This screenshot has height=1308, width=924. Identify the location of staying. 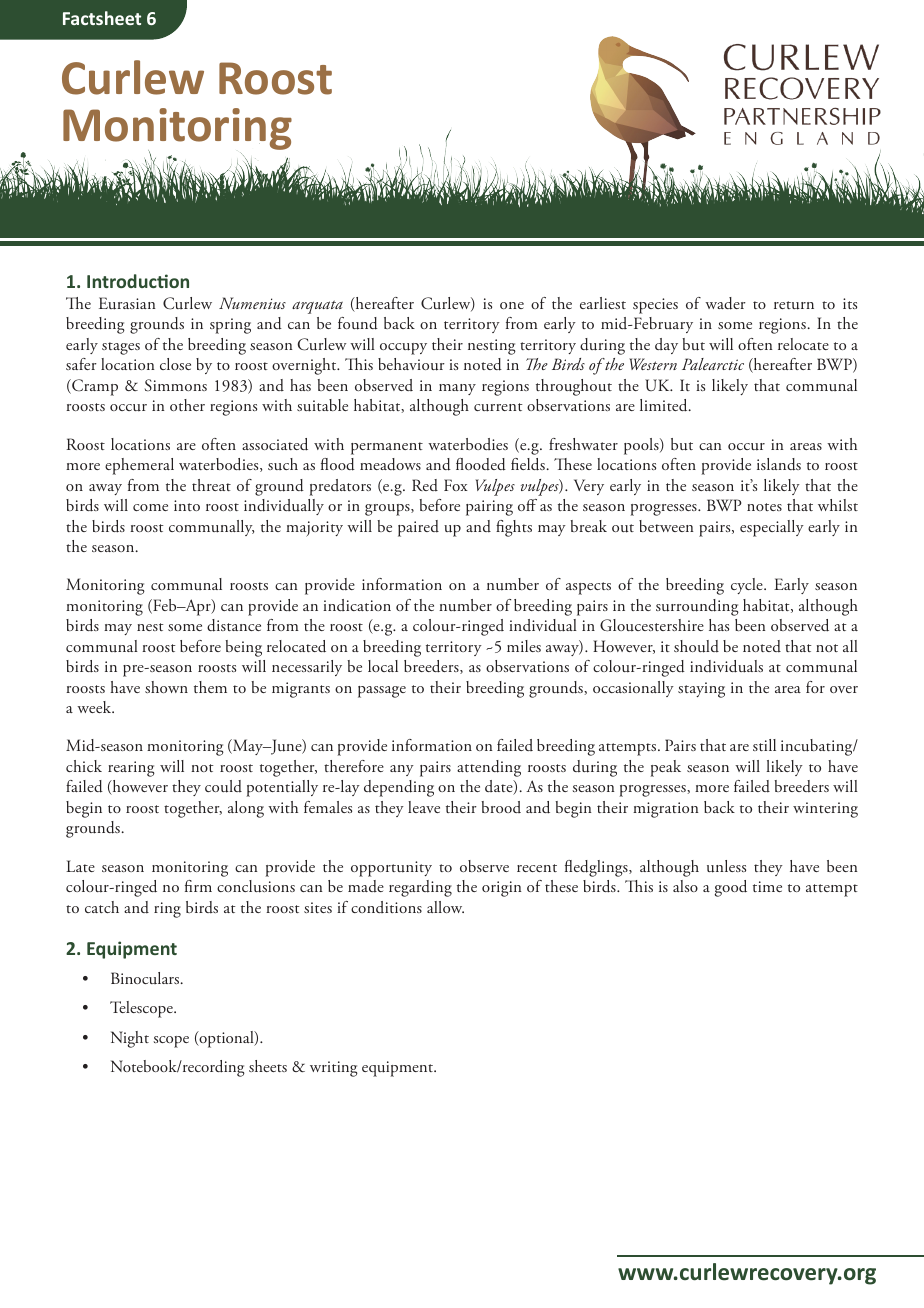
(701, 690).
